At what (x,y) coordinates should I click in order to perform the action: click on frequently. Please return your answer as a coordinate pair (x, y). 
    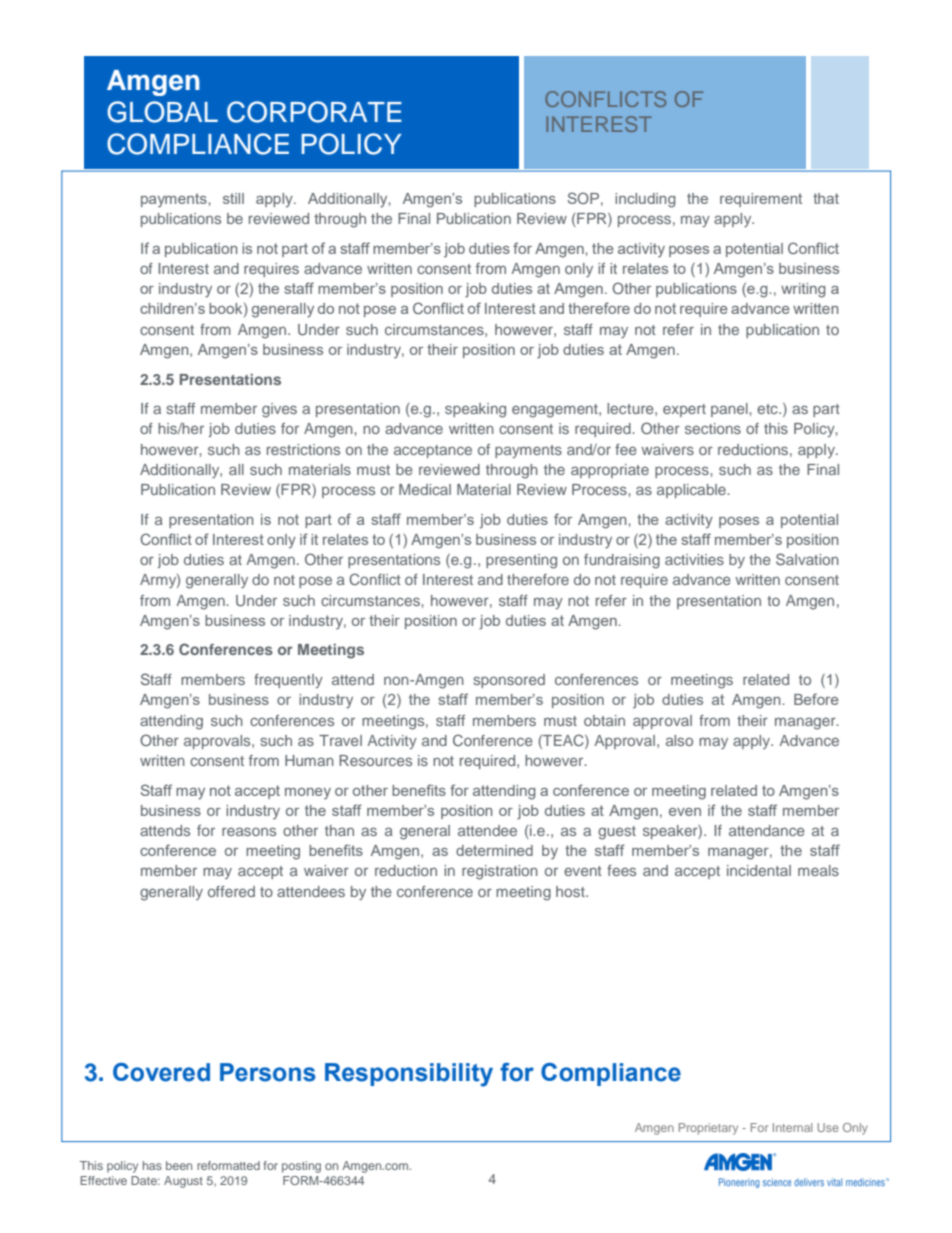
    Looking at the image, I should click on (288, 681).
